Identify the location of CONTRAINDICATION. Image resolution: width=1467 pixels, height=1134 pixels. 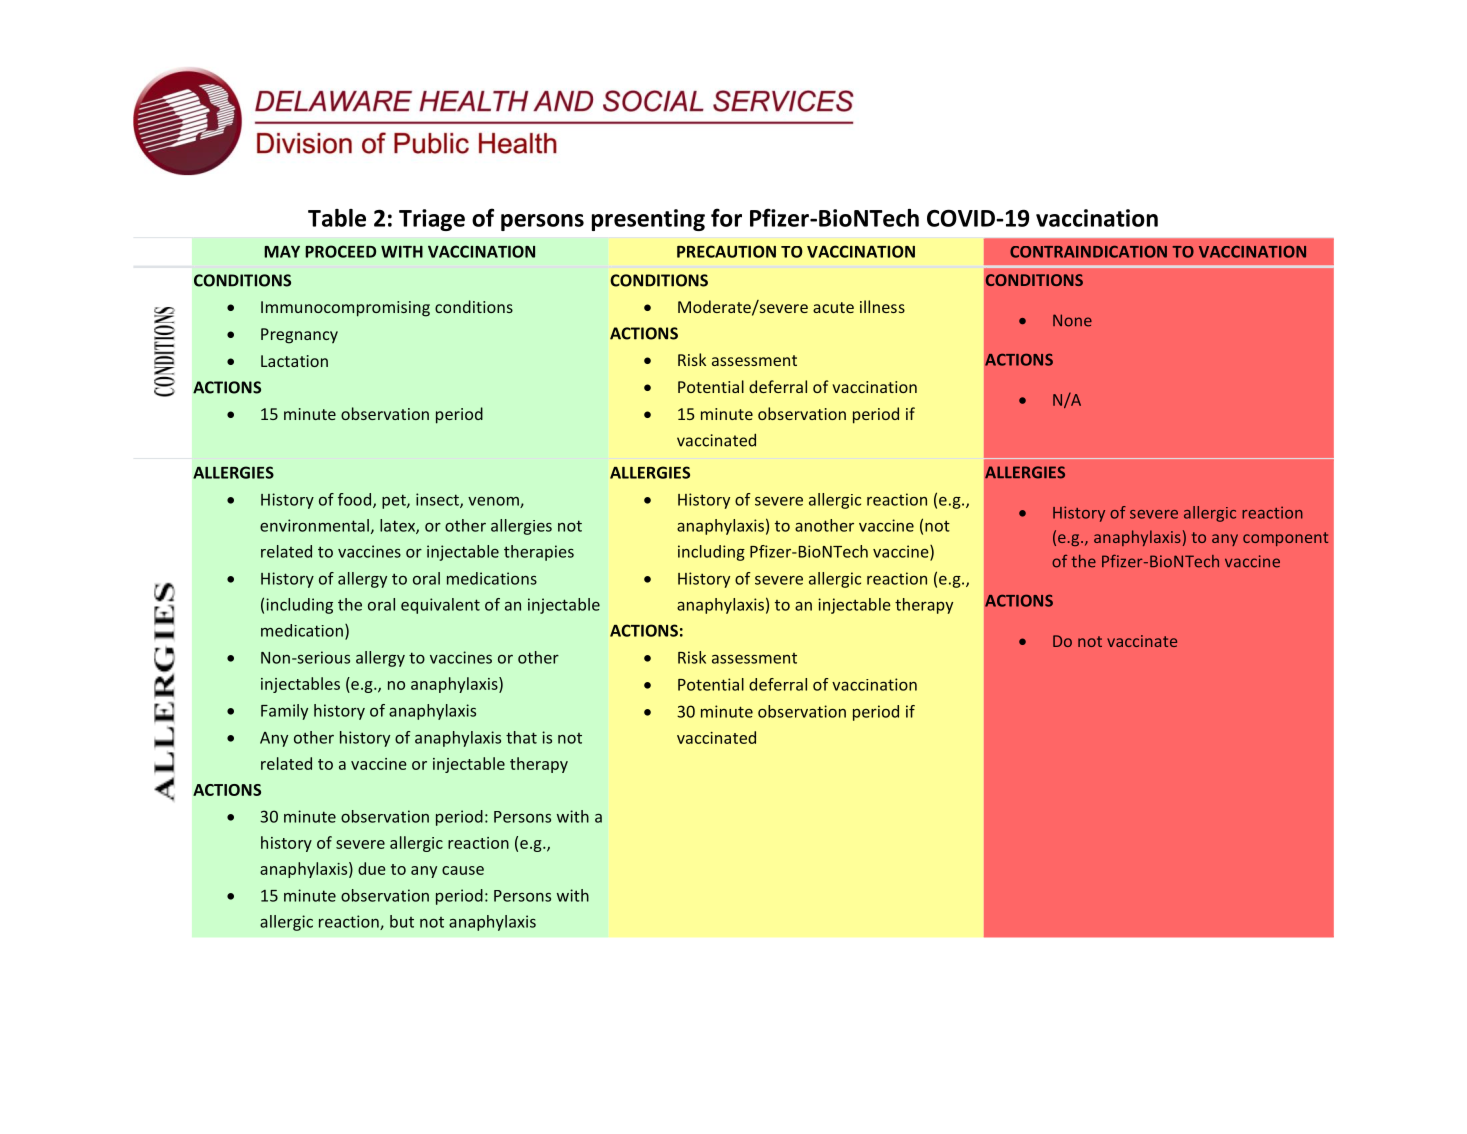
(1088, 251).
